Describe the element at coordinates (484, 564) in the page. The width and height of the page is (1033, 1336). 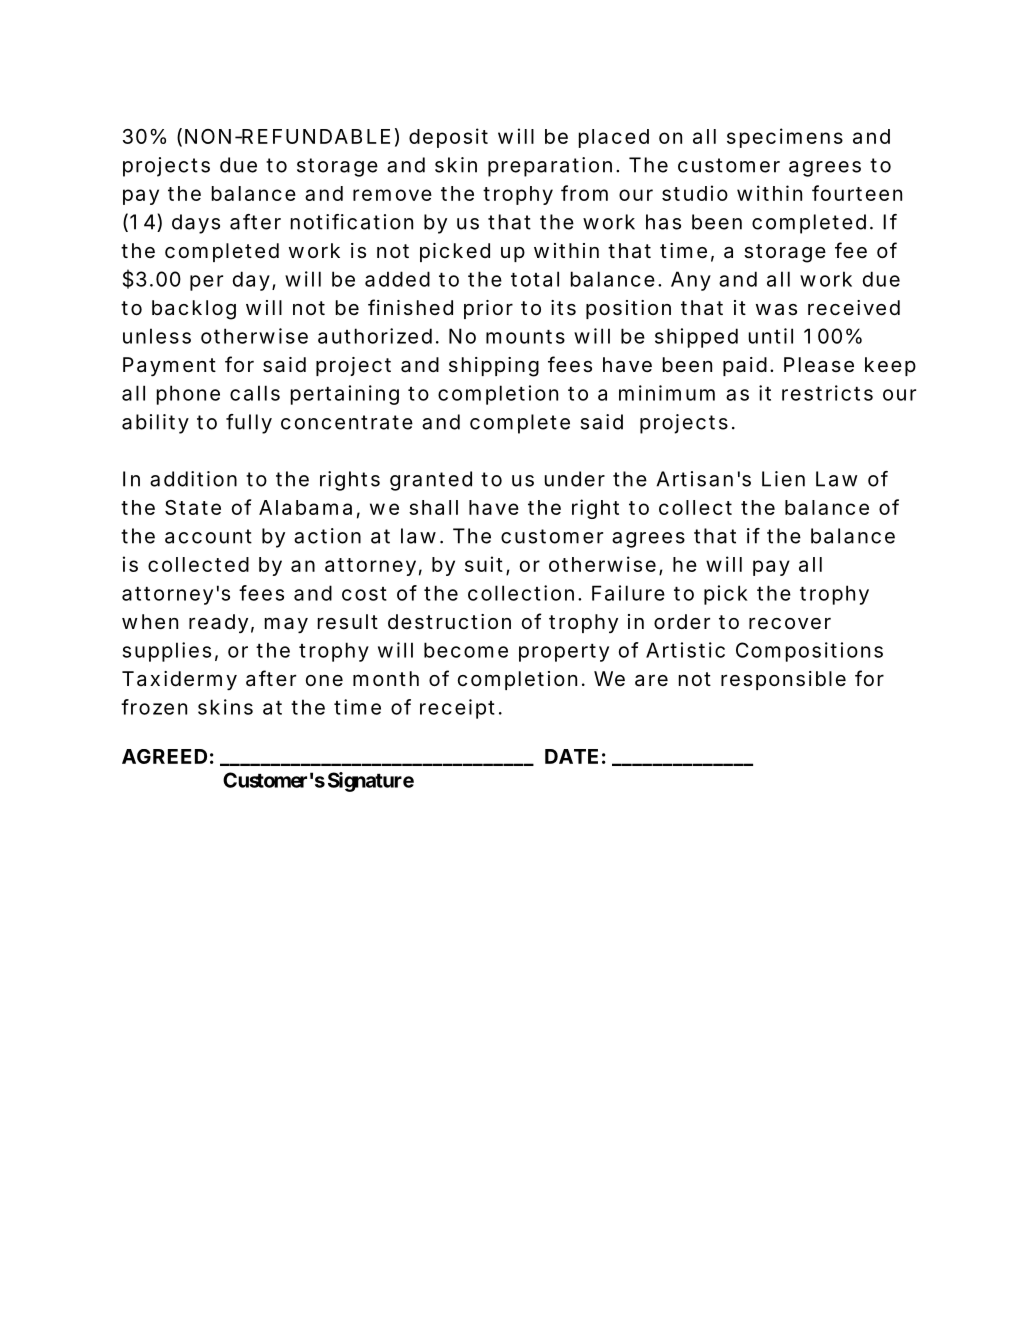
I see `suit` at that location.
